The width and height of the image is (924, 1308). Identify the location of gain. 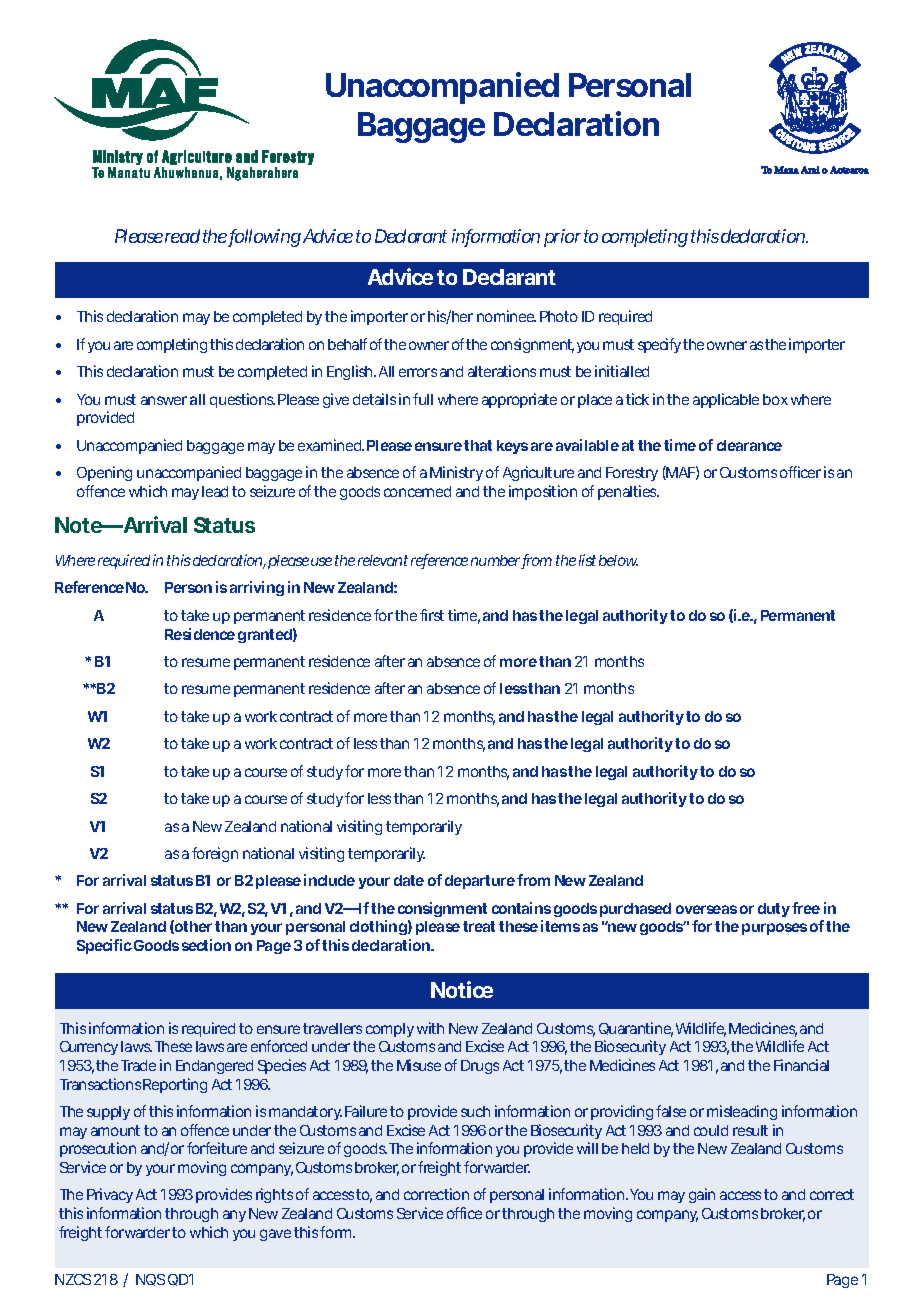
(702, 1195).
